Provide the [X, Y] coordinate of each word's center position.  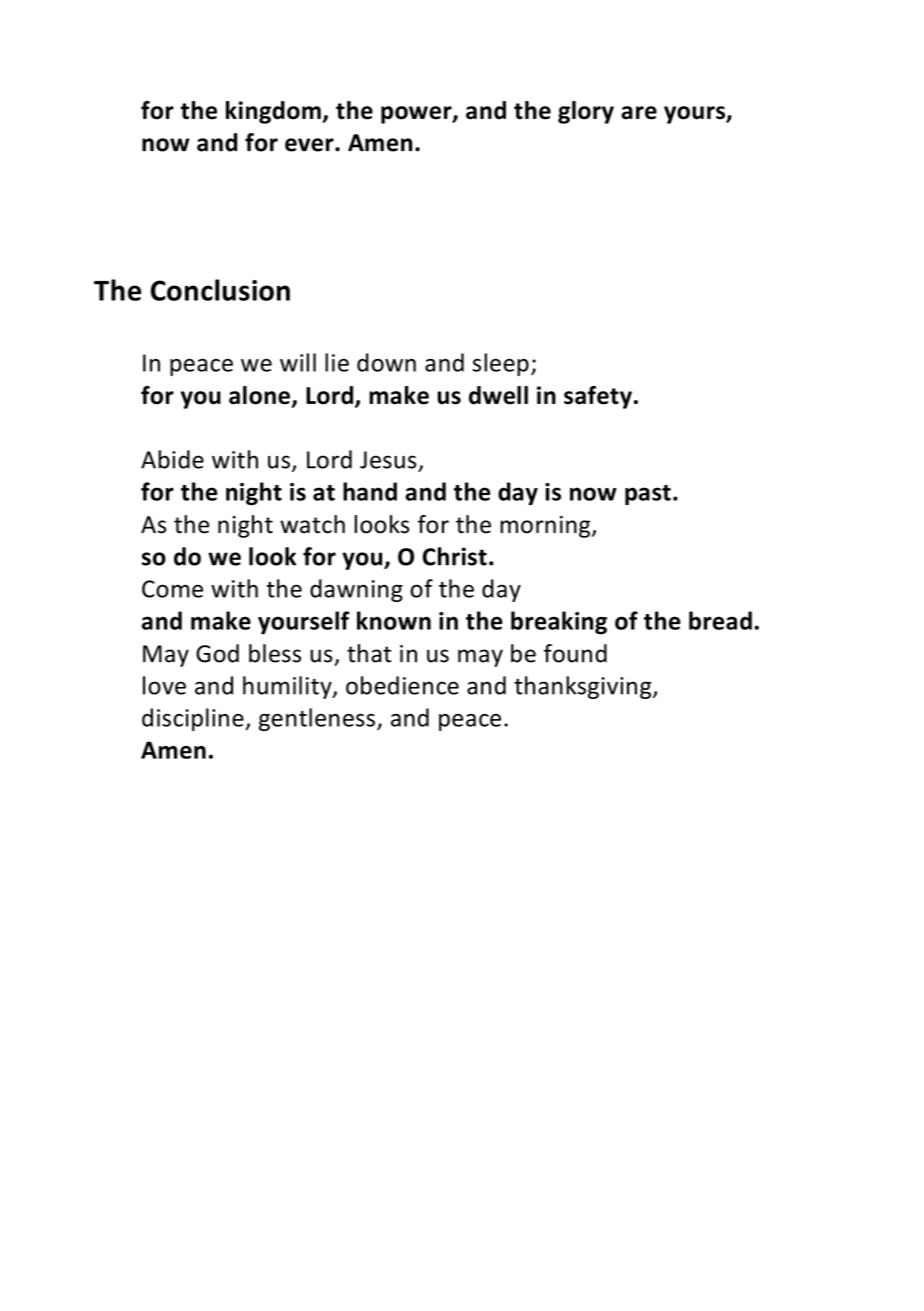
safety [598, 397]
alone [259, 395]
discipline [194, 719]
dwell [498, 395]
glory [586, 112]
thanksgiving [584, 687]
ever [310, 145]
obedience [402, 685]
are [639, 113]
